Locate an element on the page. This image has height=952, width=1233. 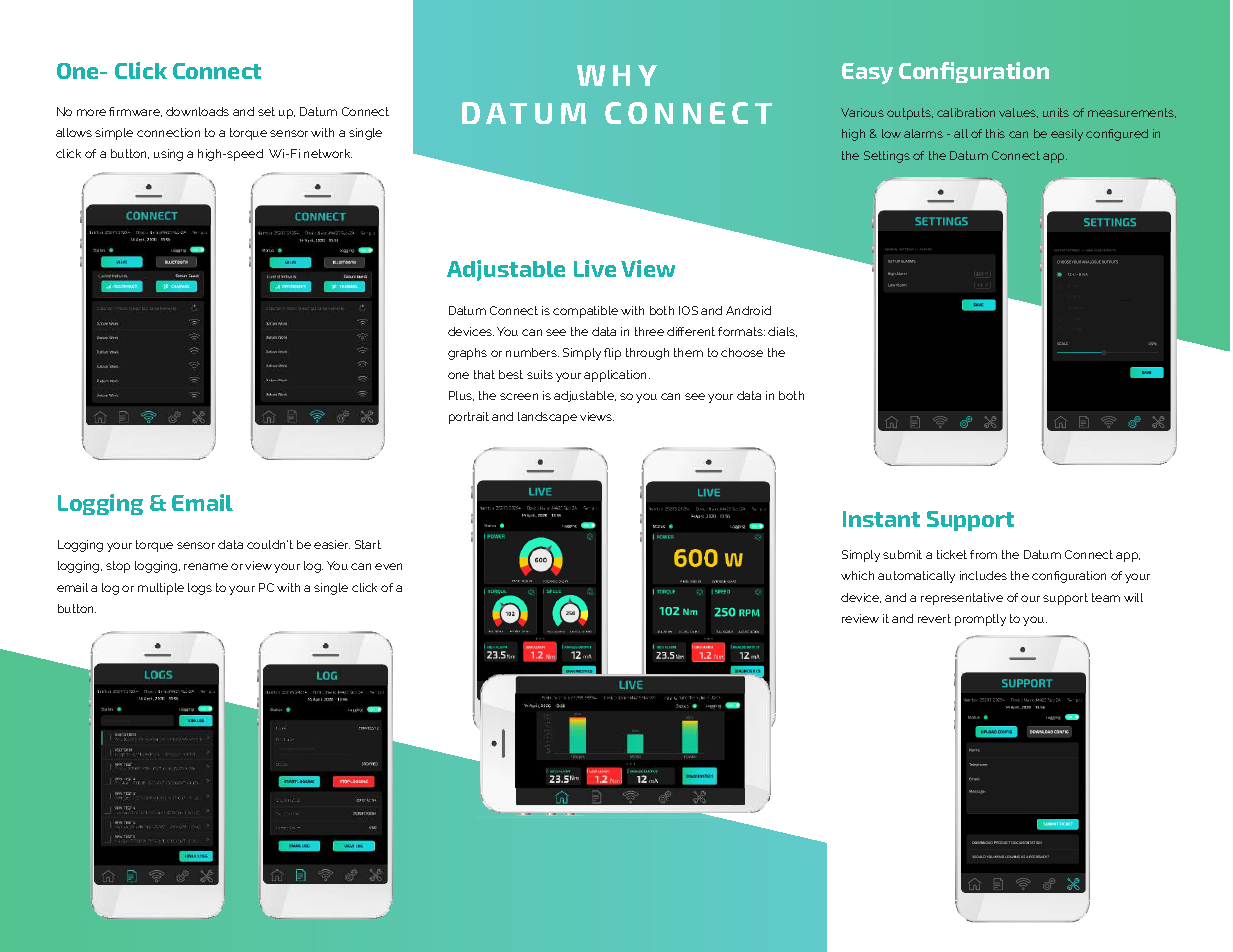
dials is located at coordinates (782, 332).
